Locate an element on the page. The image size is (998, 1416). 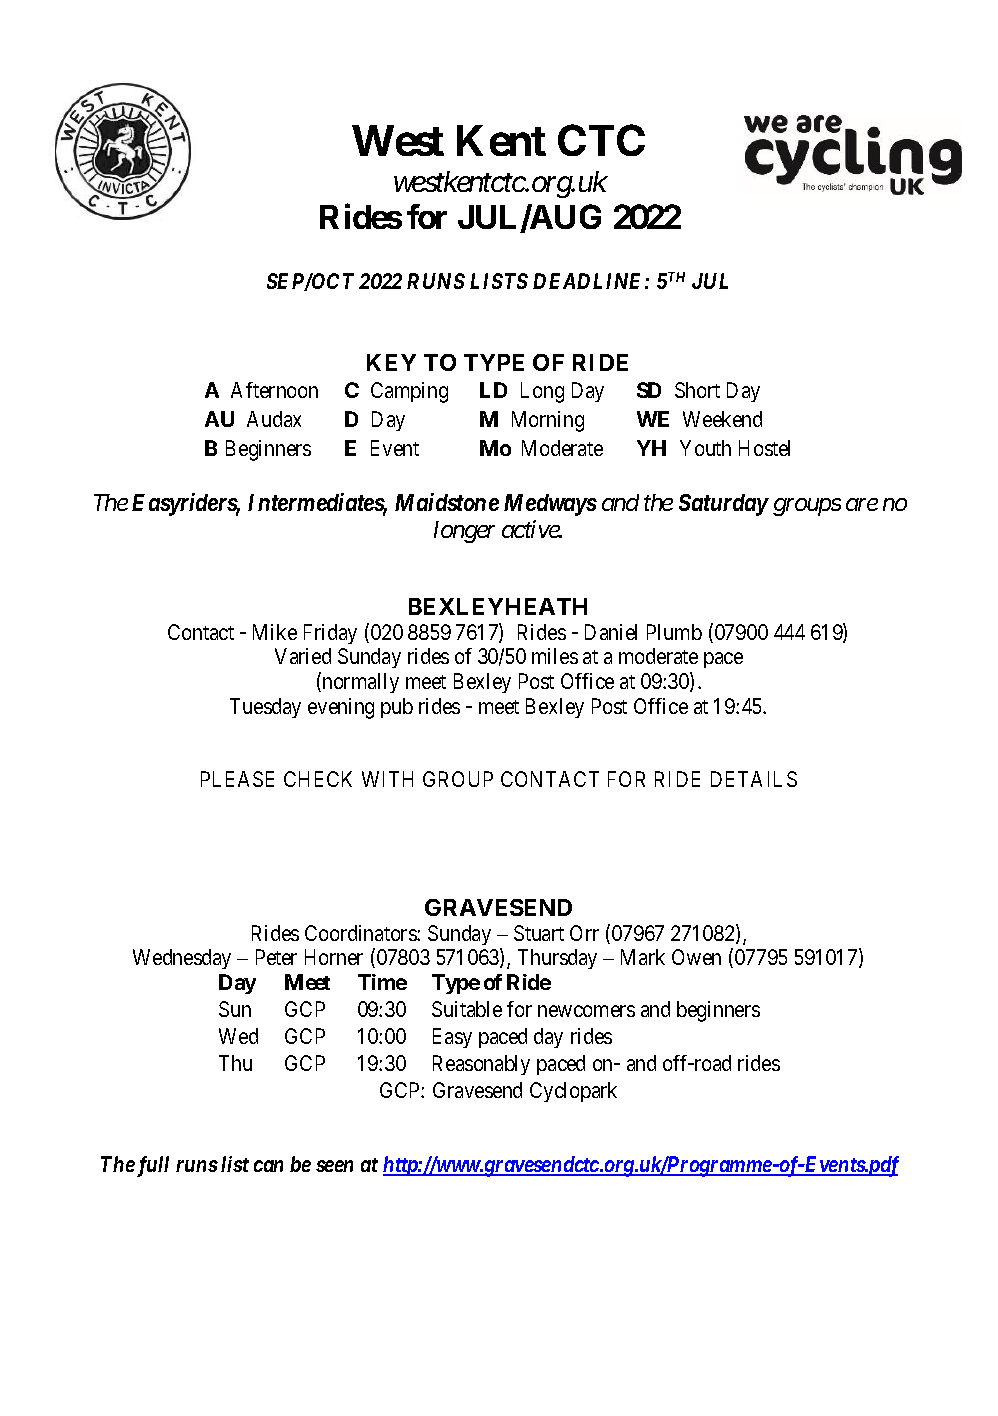
Afternoon is located at coordinates (274, 390).
